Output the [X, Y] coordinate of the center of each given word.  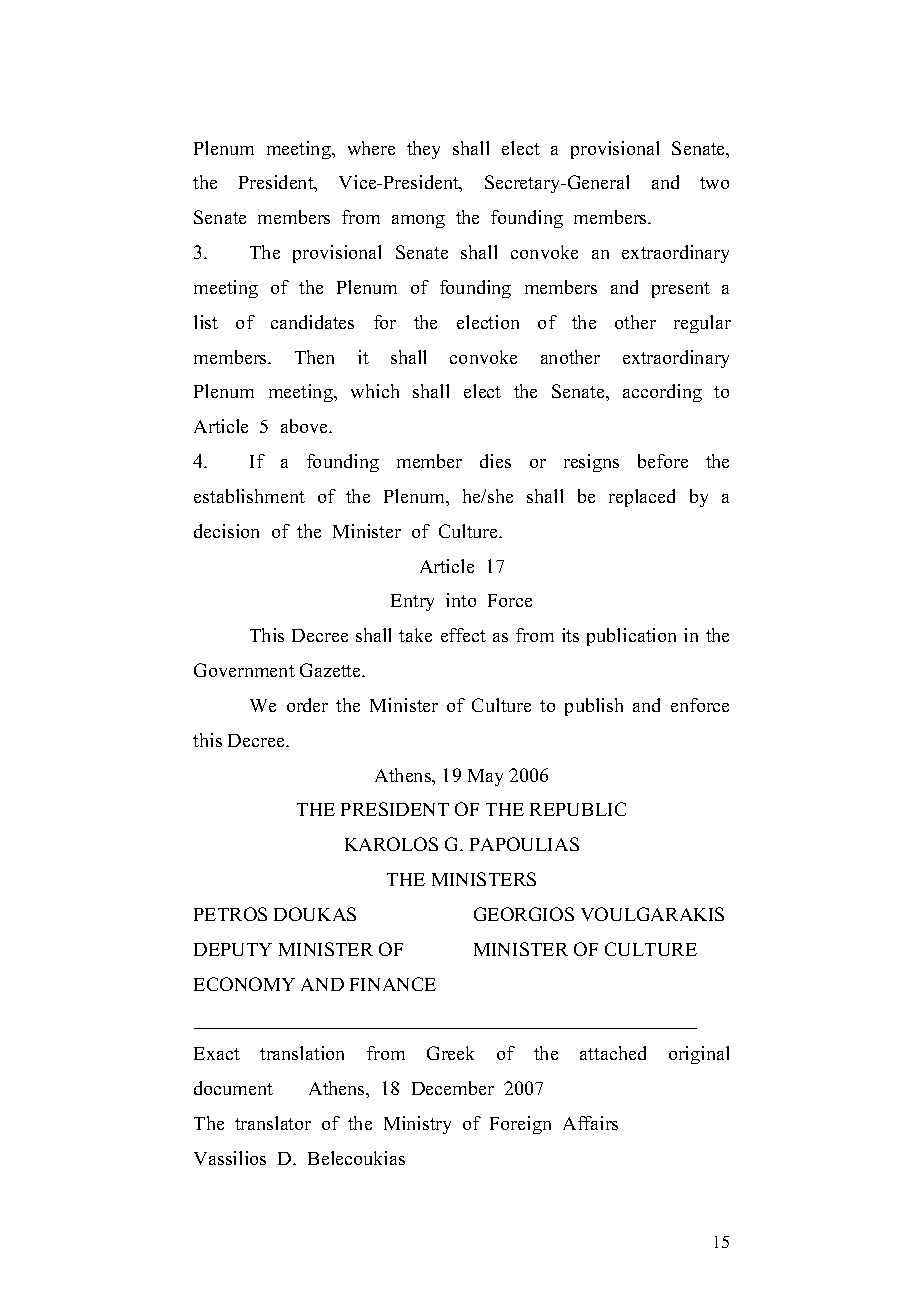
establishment [249, 496]
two [714, 183]
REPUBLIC [578, 809]
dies [495, 461]
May [485, 777]
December [453, 1088]
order [307, 705]
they [423, 150]
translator [273, 1123]
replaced [642, 498]
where [371, 148]
